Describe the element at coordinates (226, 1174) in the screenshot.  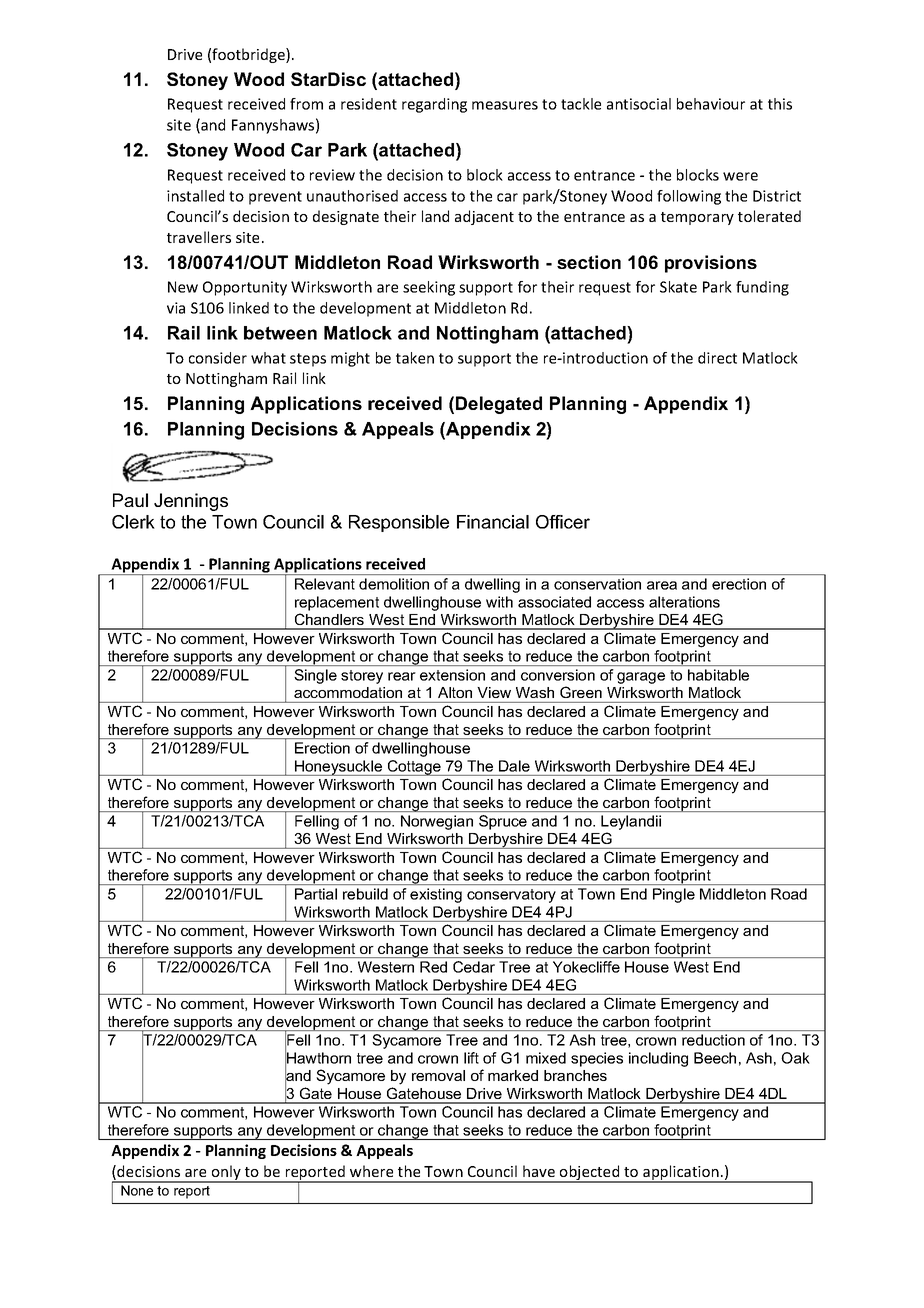
I see `only` at that location.
